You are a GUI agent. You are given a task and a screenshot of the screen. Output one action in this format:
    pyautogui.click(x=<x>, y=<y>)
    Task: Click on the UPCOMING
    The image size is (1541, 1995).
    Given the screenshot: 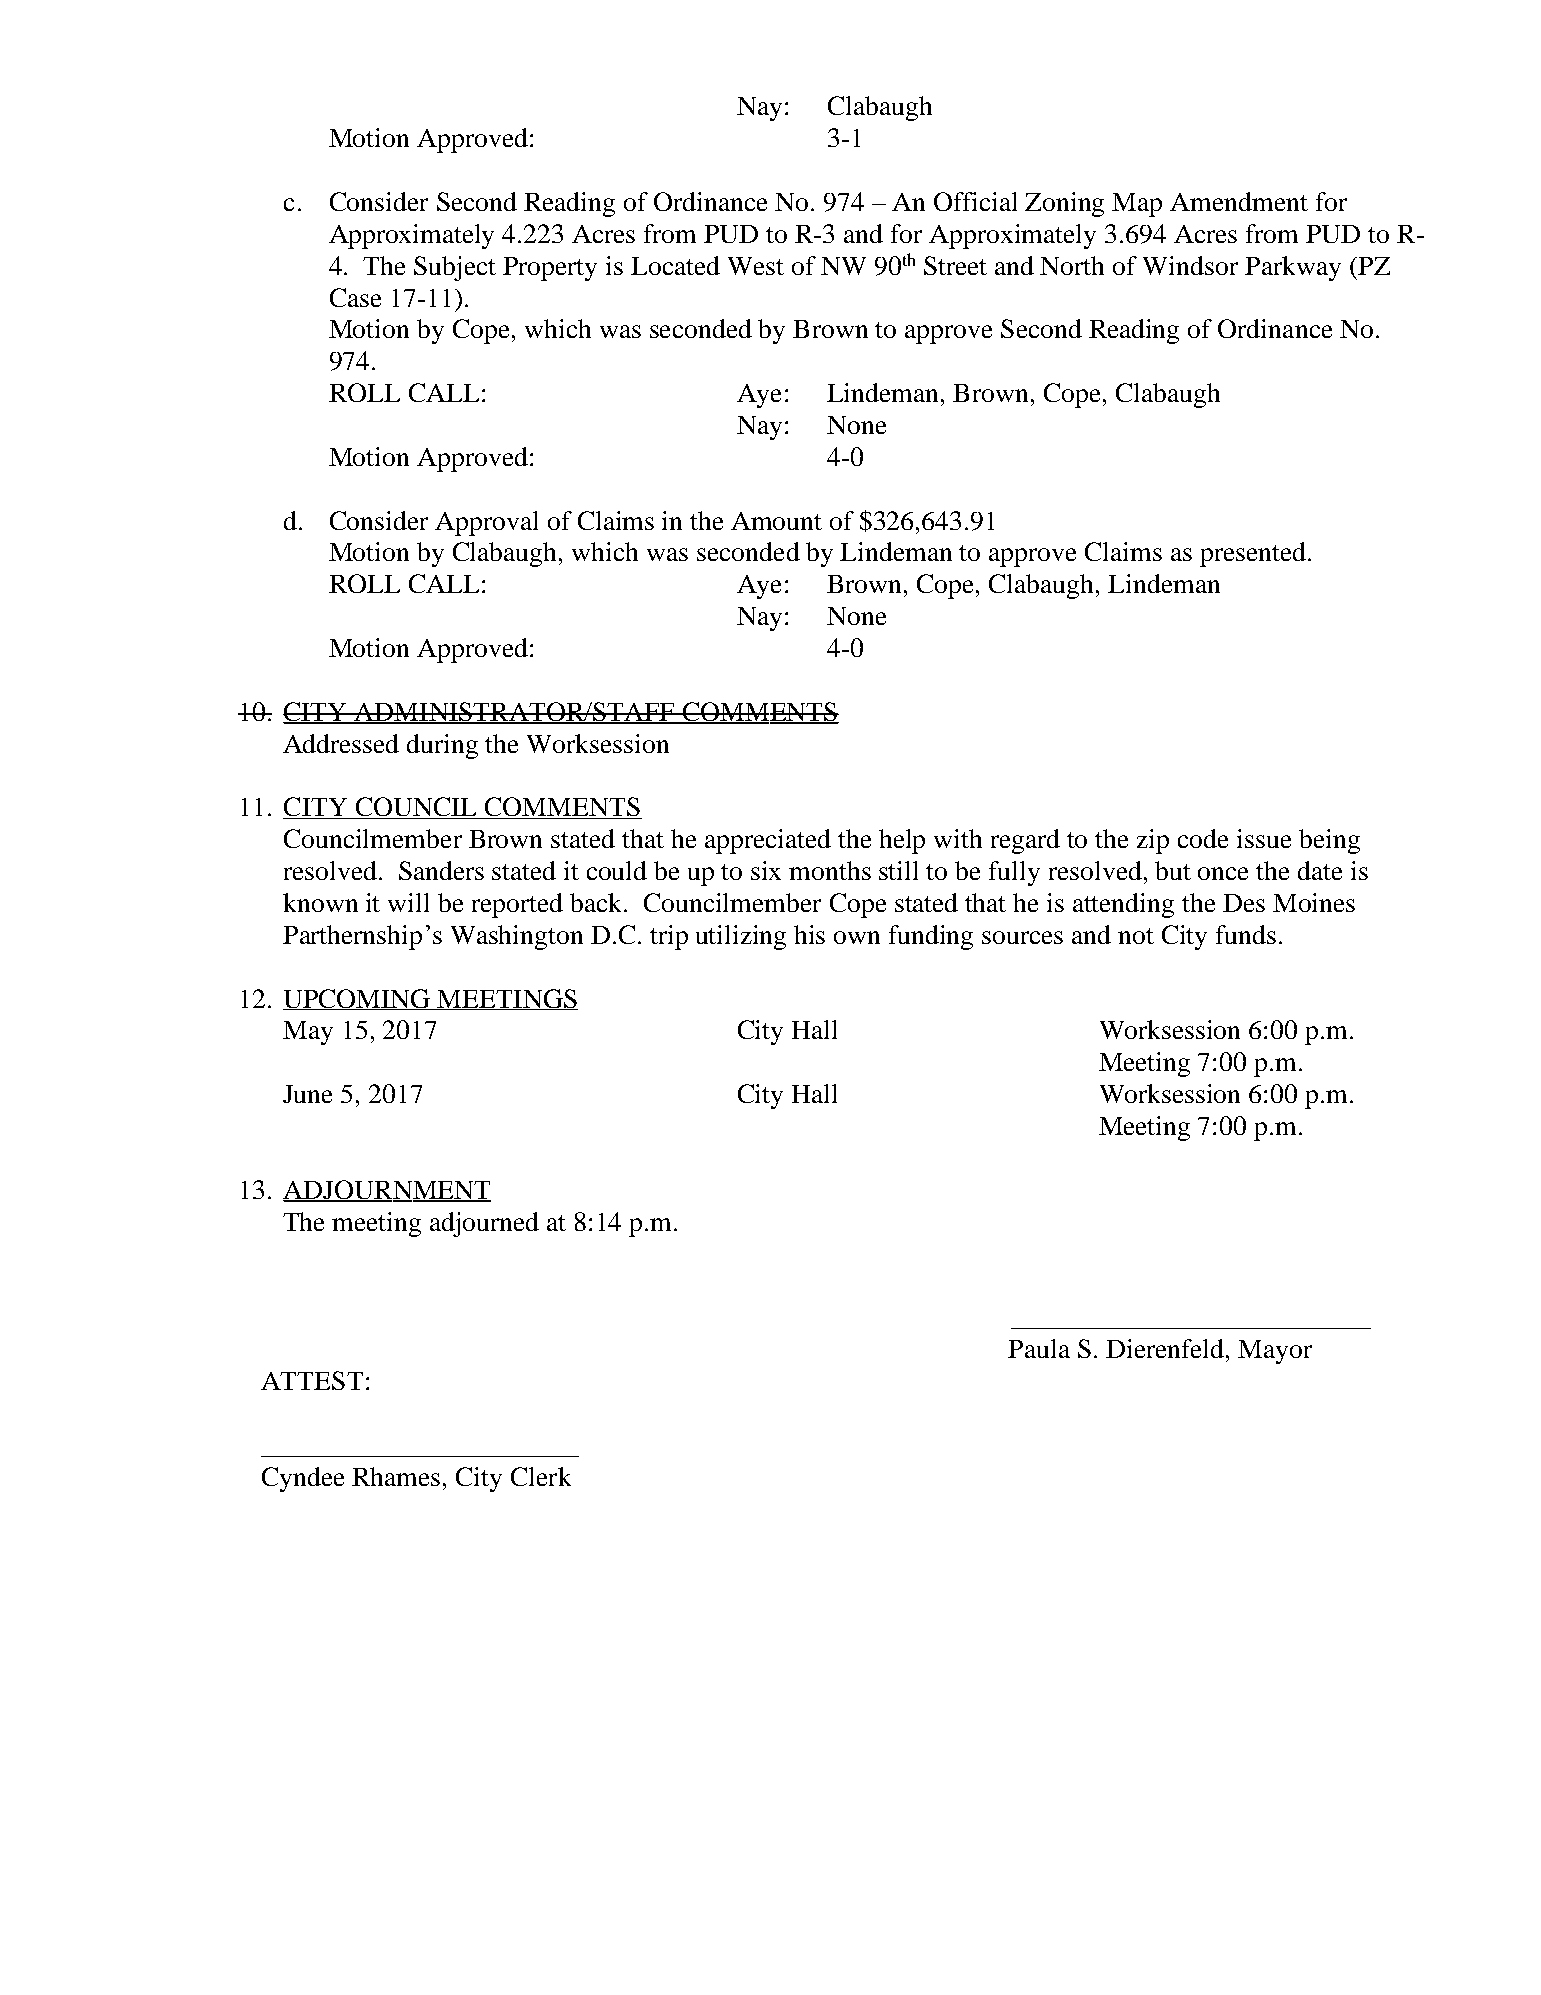 What is the action you would take?
    pyautogui.click(x=358, y=999)
